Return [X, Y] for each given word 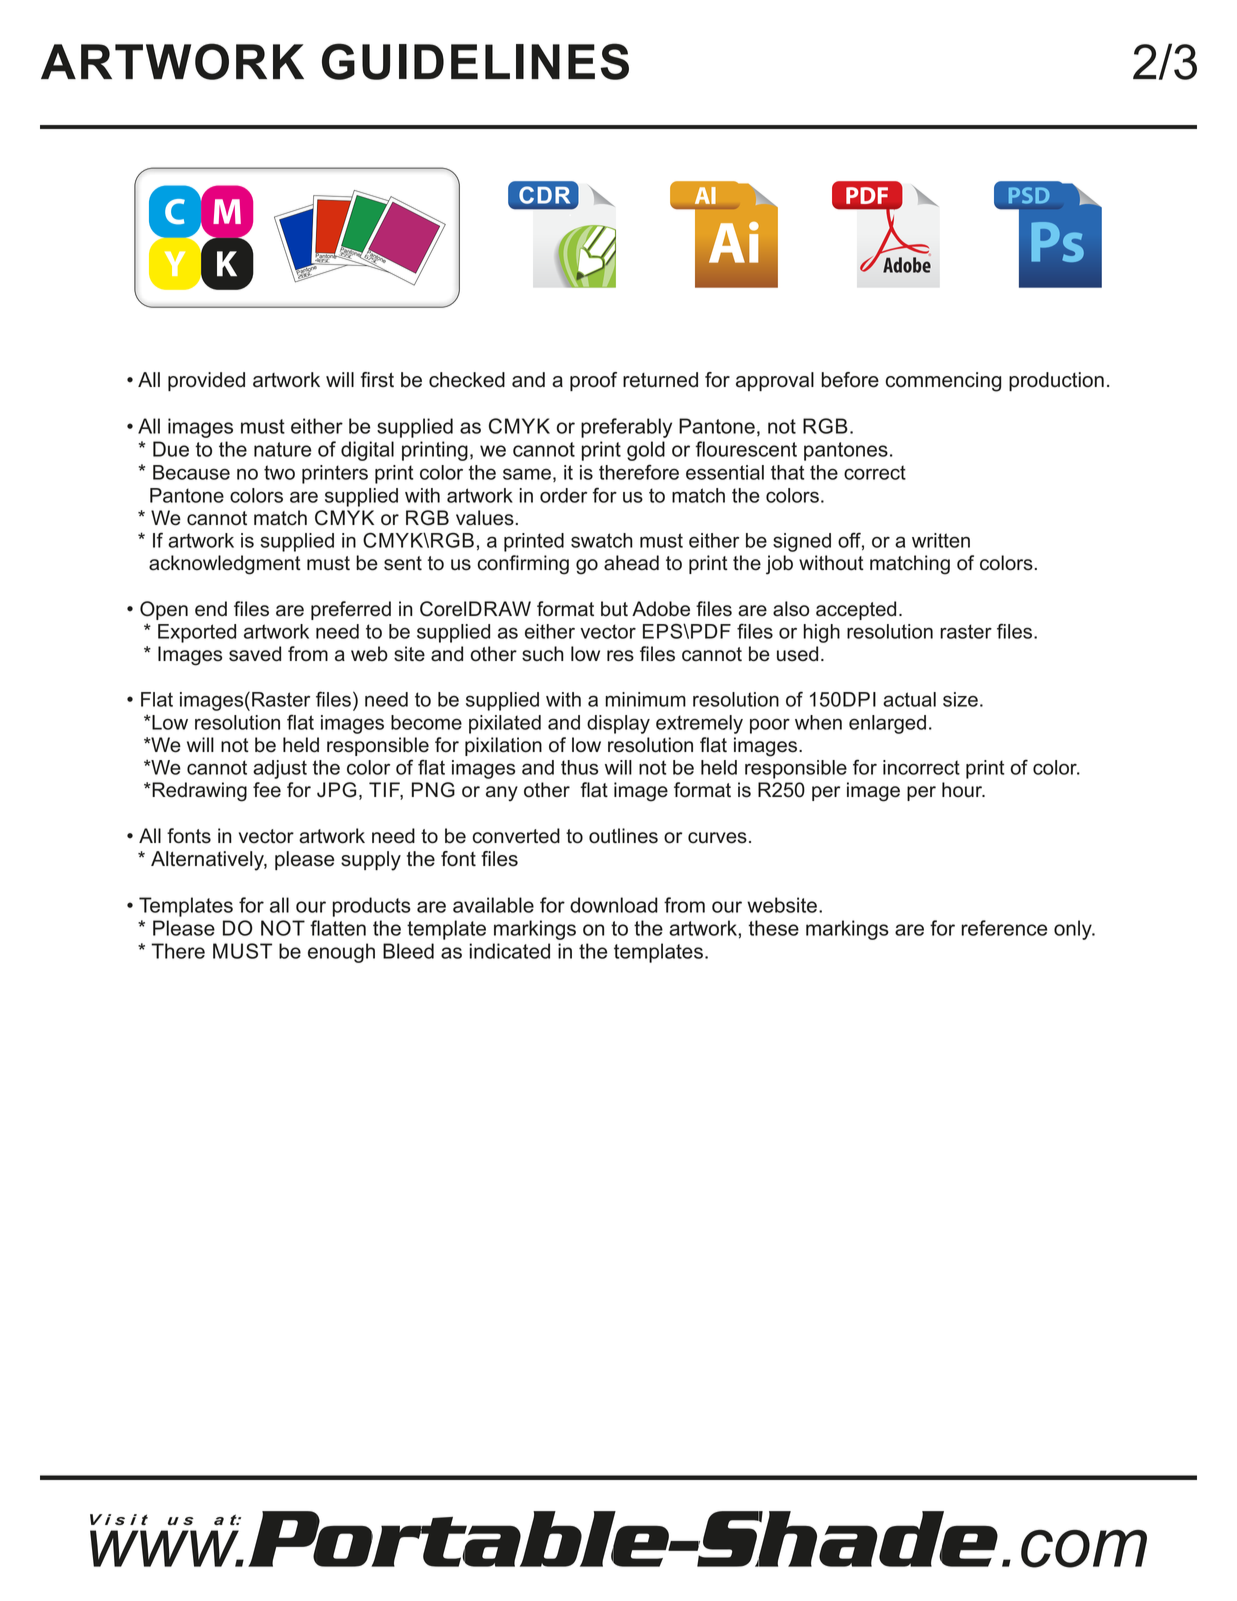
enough [341, 953]
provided [206, 381]
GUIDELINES [475, 61]
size [960, 699]
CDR [544, 195]
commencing [943, 382]
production [1056, 381]
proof [593, 381]
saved [255, 654]
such [543, 654]
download [614, 905]
